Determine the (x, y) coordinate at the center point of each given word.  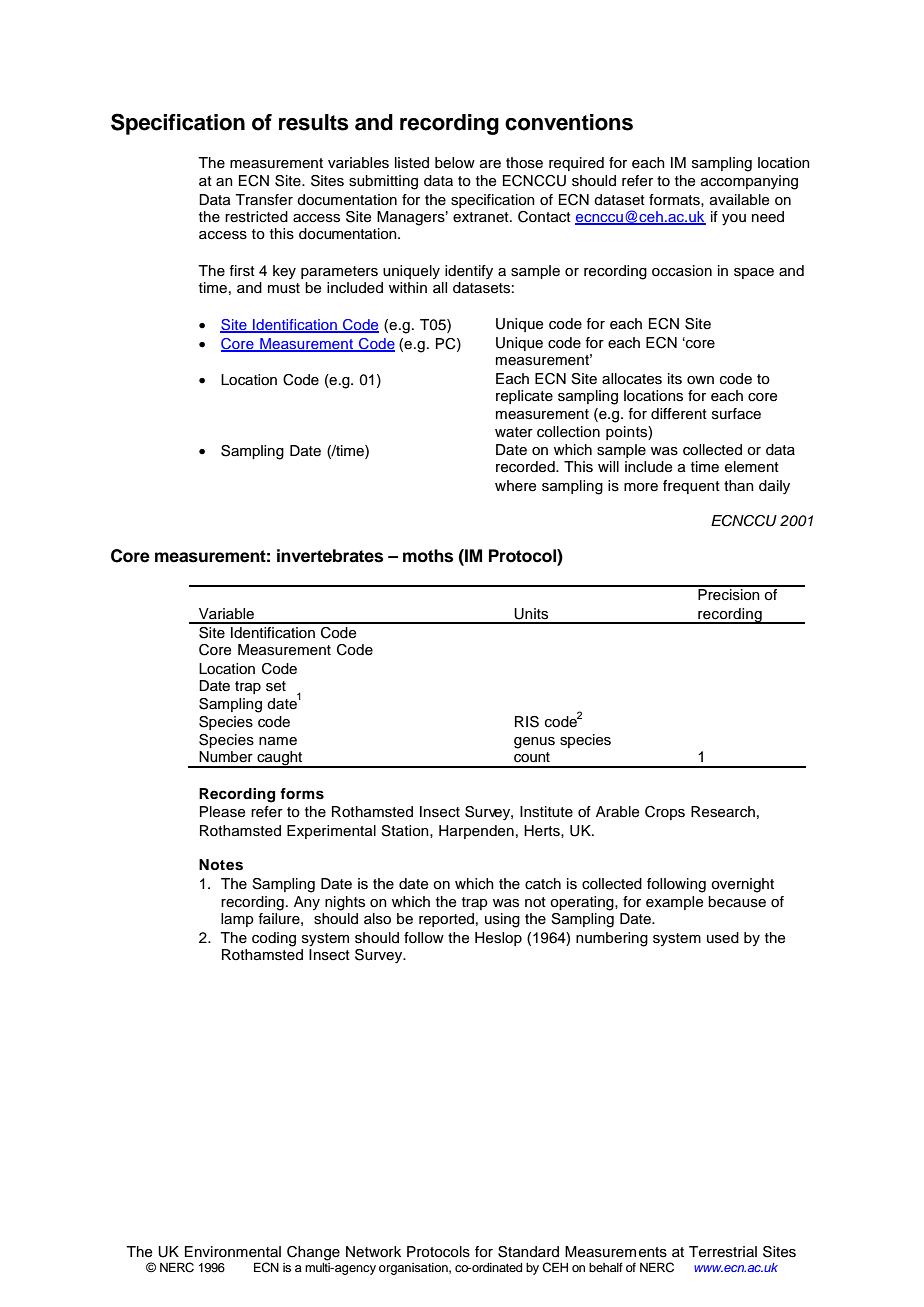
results (314, 122)
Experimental (331, 832)
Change (313, 1253)
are (490, 164)
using (502, 920)
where (515, 486)
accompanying (749, 182)
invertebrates (330, 556)
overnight (742, 885)
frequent (691, 487)
